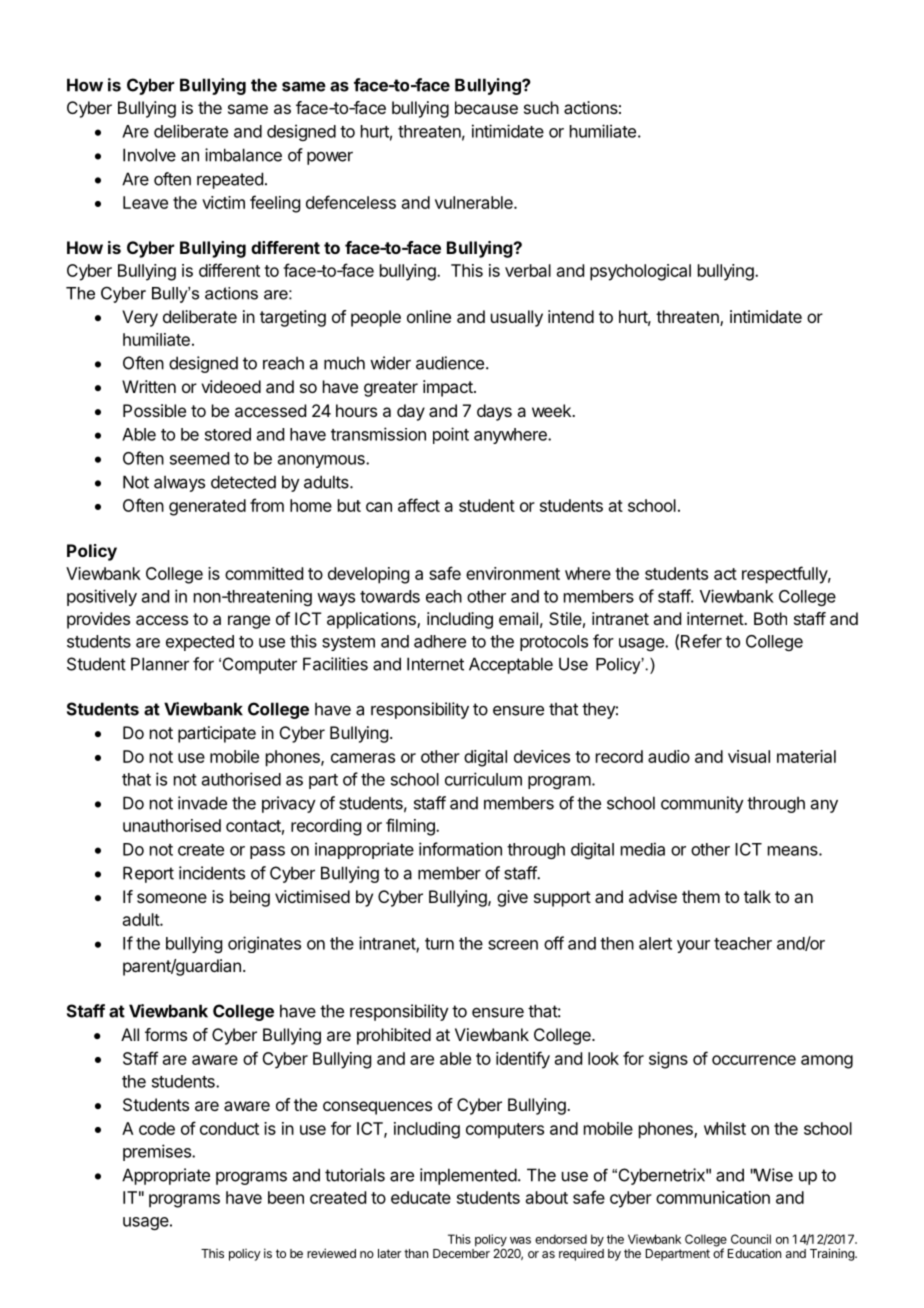 Image resolution: width=924 pixels, height=1308 pixels. Describe the element at coordinates (552, 410) in the screenshot. I see `week` at that location.
